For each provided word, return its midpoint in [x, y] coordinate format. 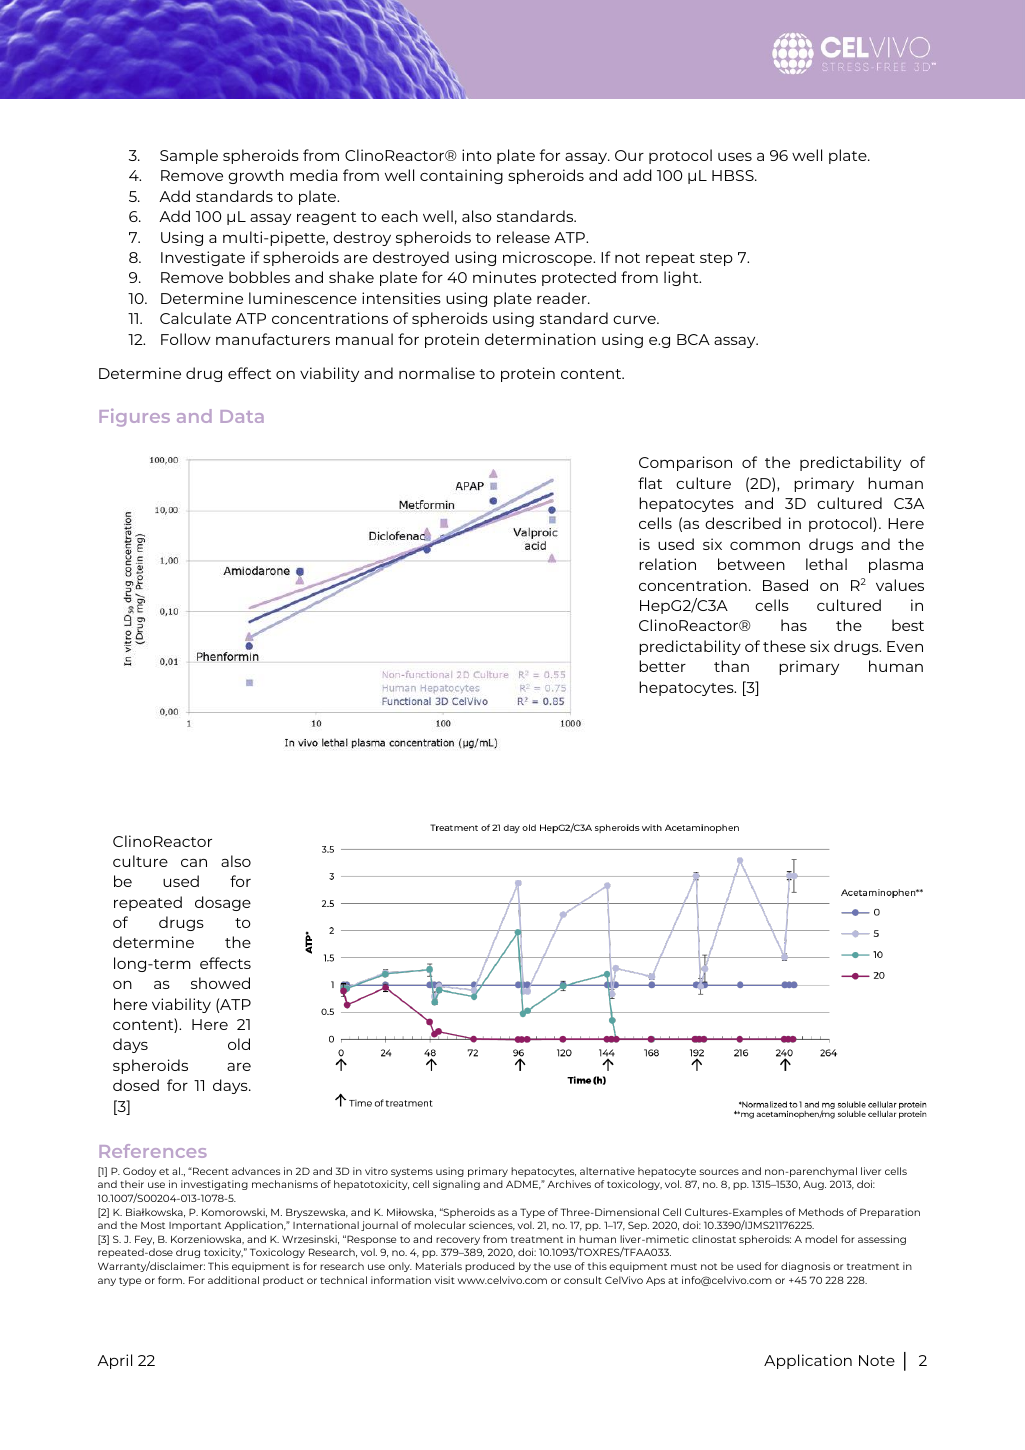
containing [461, 176]
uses [735, 157]
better [662, 666]
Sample [189, 156]
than [731, 666]
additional [233, 1280]
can [194, 863]
